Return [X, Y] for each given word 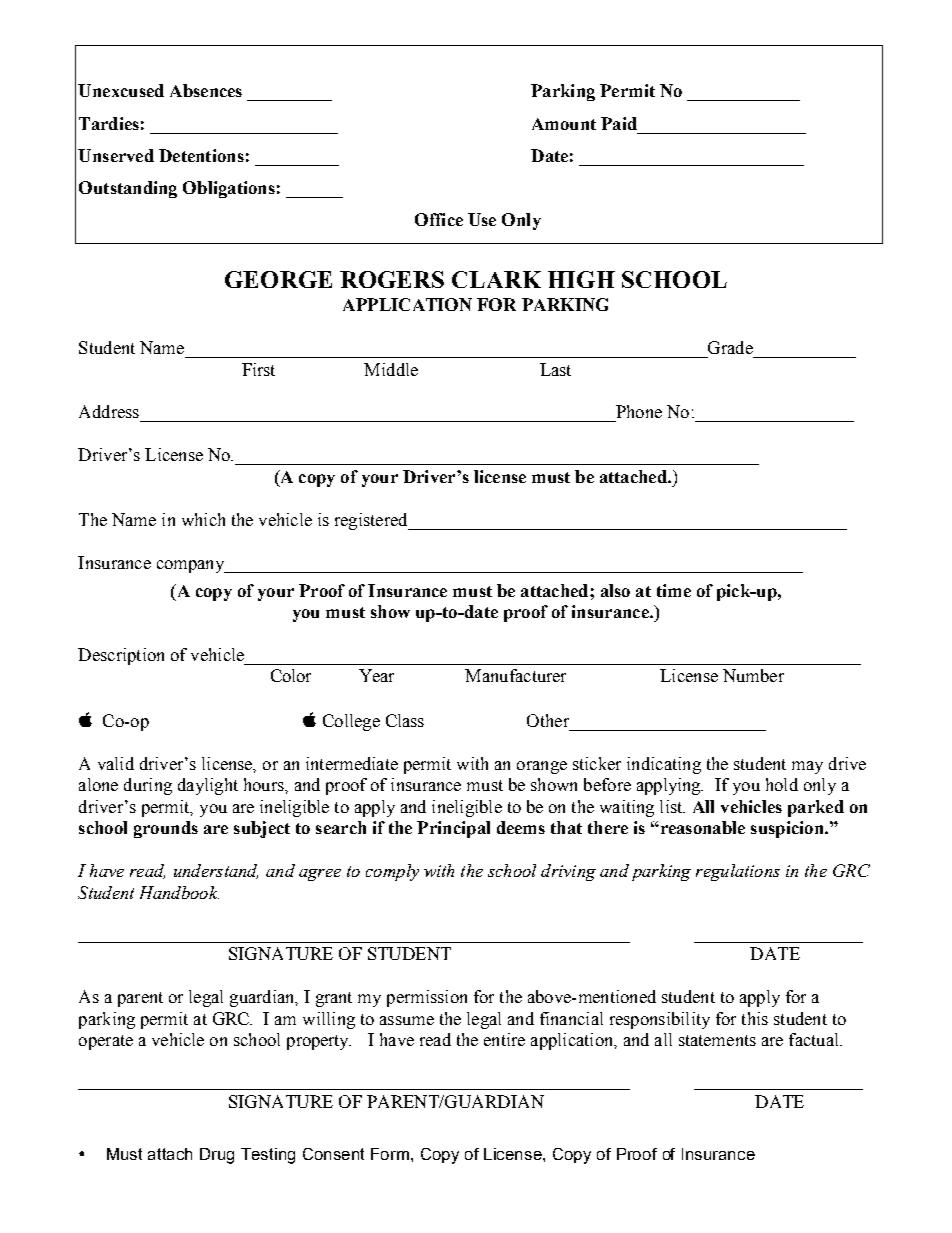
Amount [564, 124]
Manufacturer [515, 675]
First [258, 369]
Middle [391, 369]
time [674, 590]
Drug [217, 1156]
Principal [453, 829]
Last [555, 369]
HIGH [581, 279]
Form [391, 1154]
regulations [738, 872]
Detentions [201, 155]
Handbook [179, 892]
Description [121, 656]
